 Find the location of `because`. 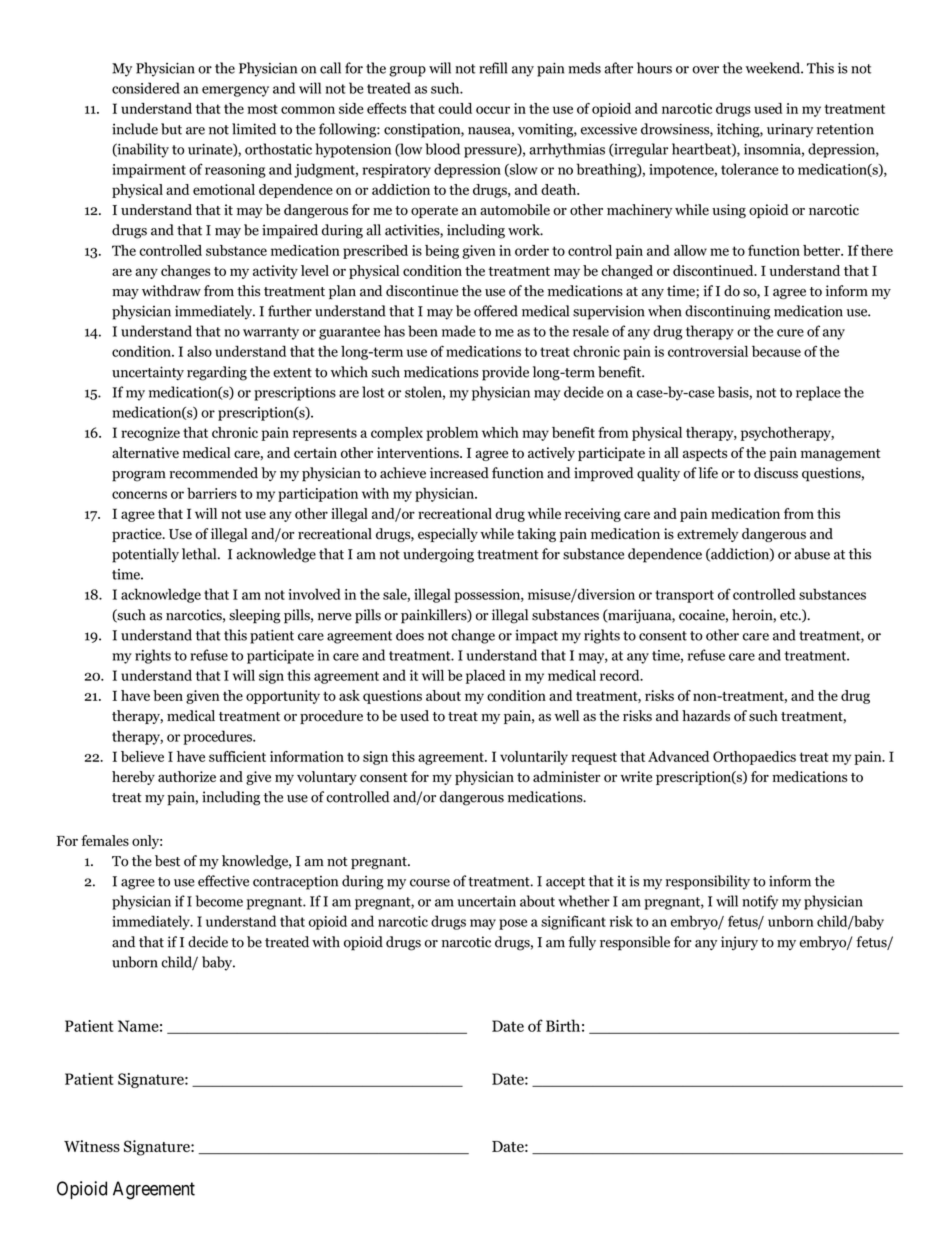

because is located at coordinates (776, 351).
